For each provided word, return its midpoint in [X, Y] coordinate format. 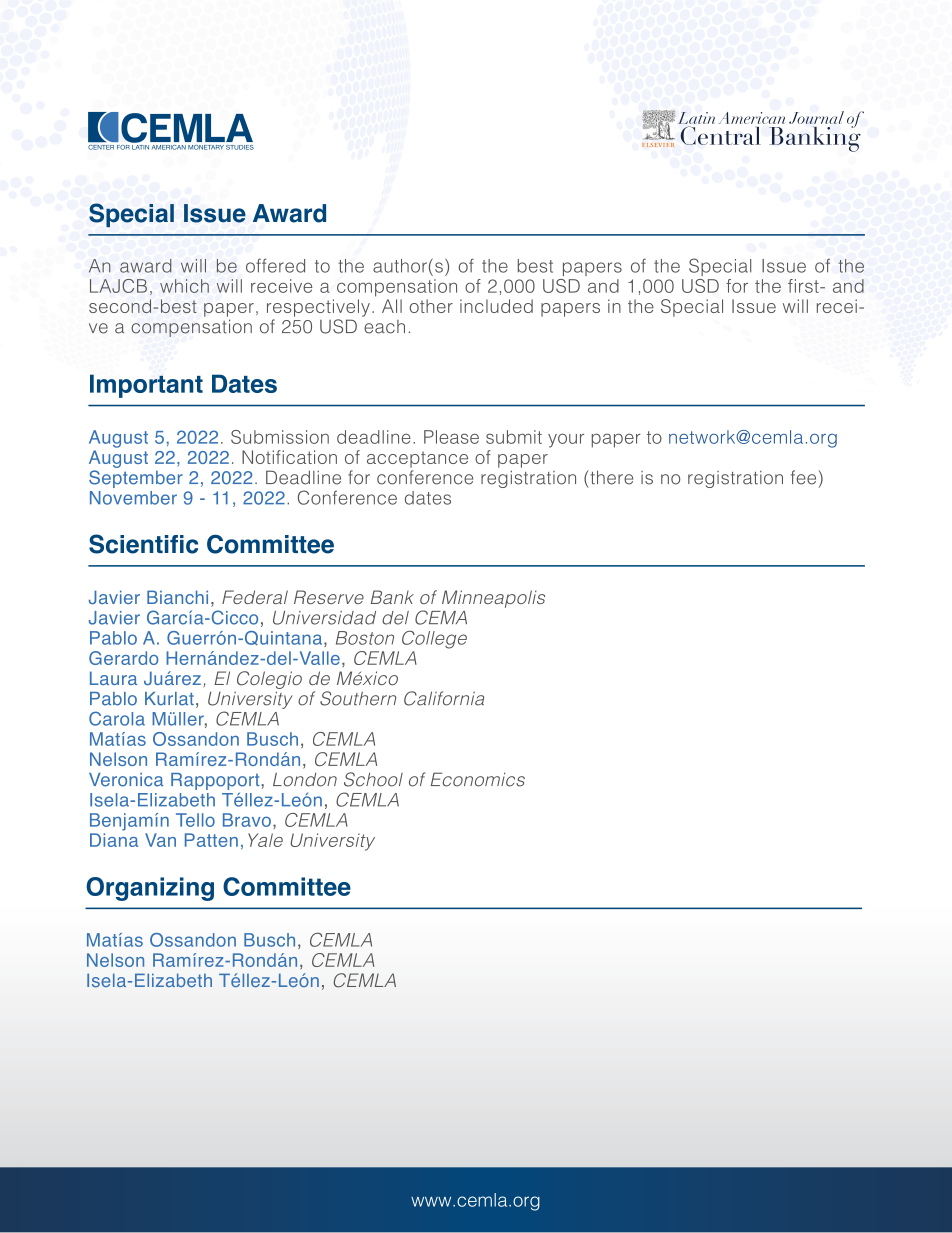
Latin [696, 118]
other [431, 306]
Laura [113, 678]
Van [160, 840]
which [184, 286]
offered [275, 265]
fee [803, 477]
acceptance [417, 459]
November [133, 498]
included [496, 306]
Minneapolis [493, 599]
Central [720, 135]
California [444, 698]
